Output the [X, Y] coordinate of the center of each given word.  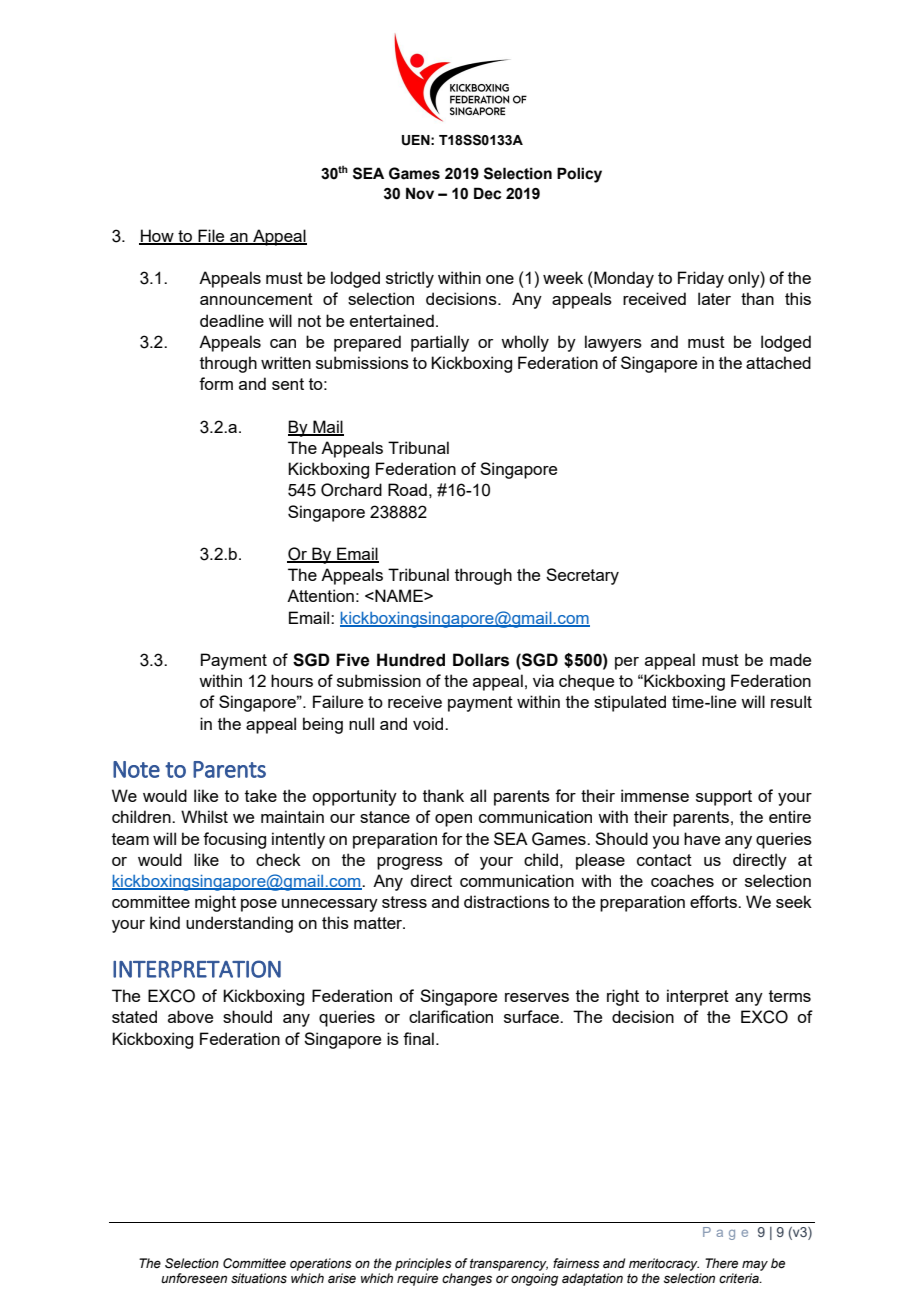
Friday [701, 279]
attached [778, 362]
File [211, 237]
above [190, 1016]
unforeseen [194, 1278]
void [429, 723]
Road [407, 489]
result [791, 701]
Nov [420, 193]
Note [136, 769]
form [216, 383]
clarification [451, 1016]
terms [790, 996]
